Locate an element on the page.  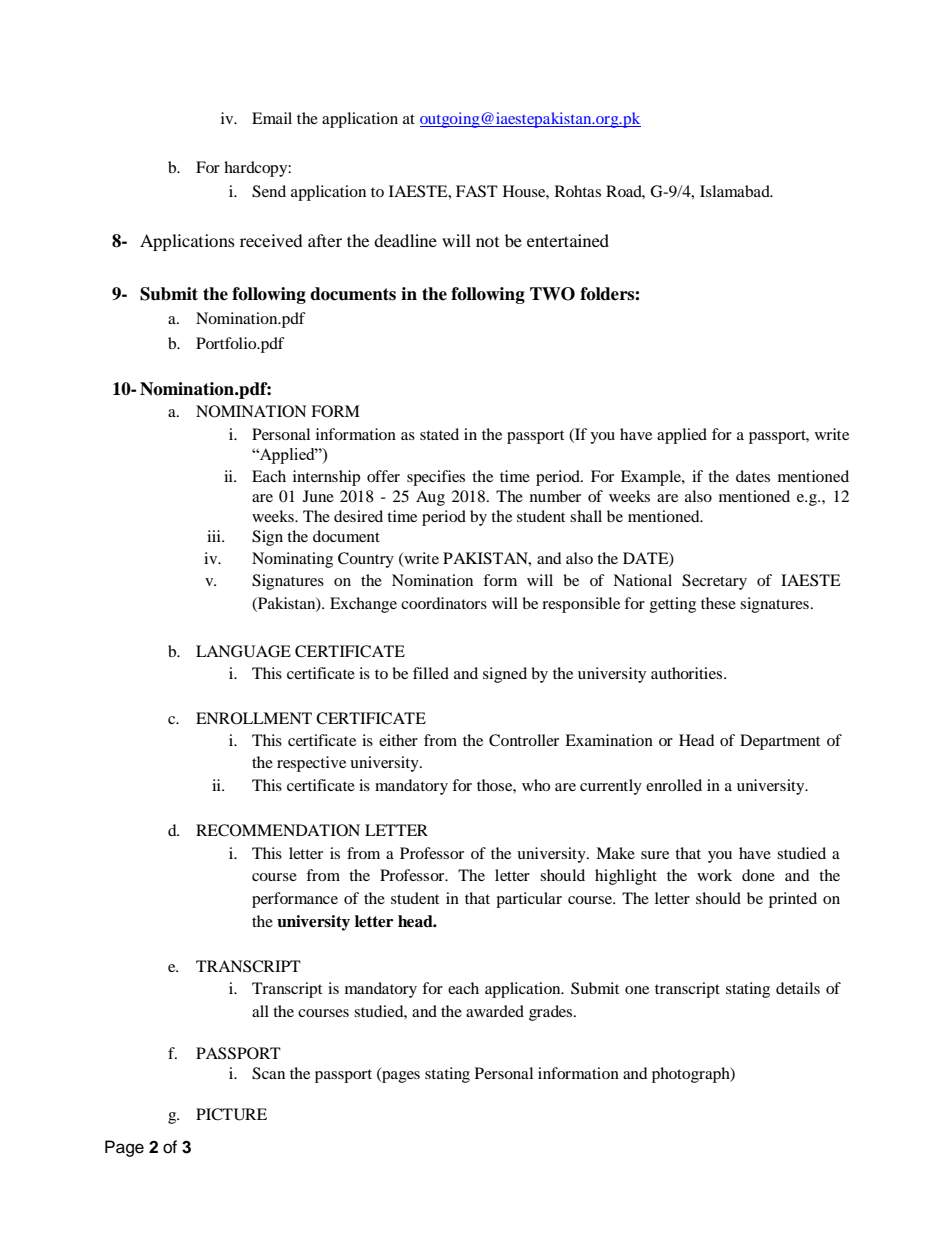
Email is located at coordinates (272, 118).
